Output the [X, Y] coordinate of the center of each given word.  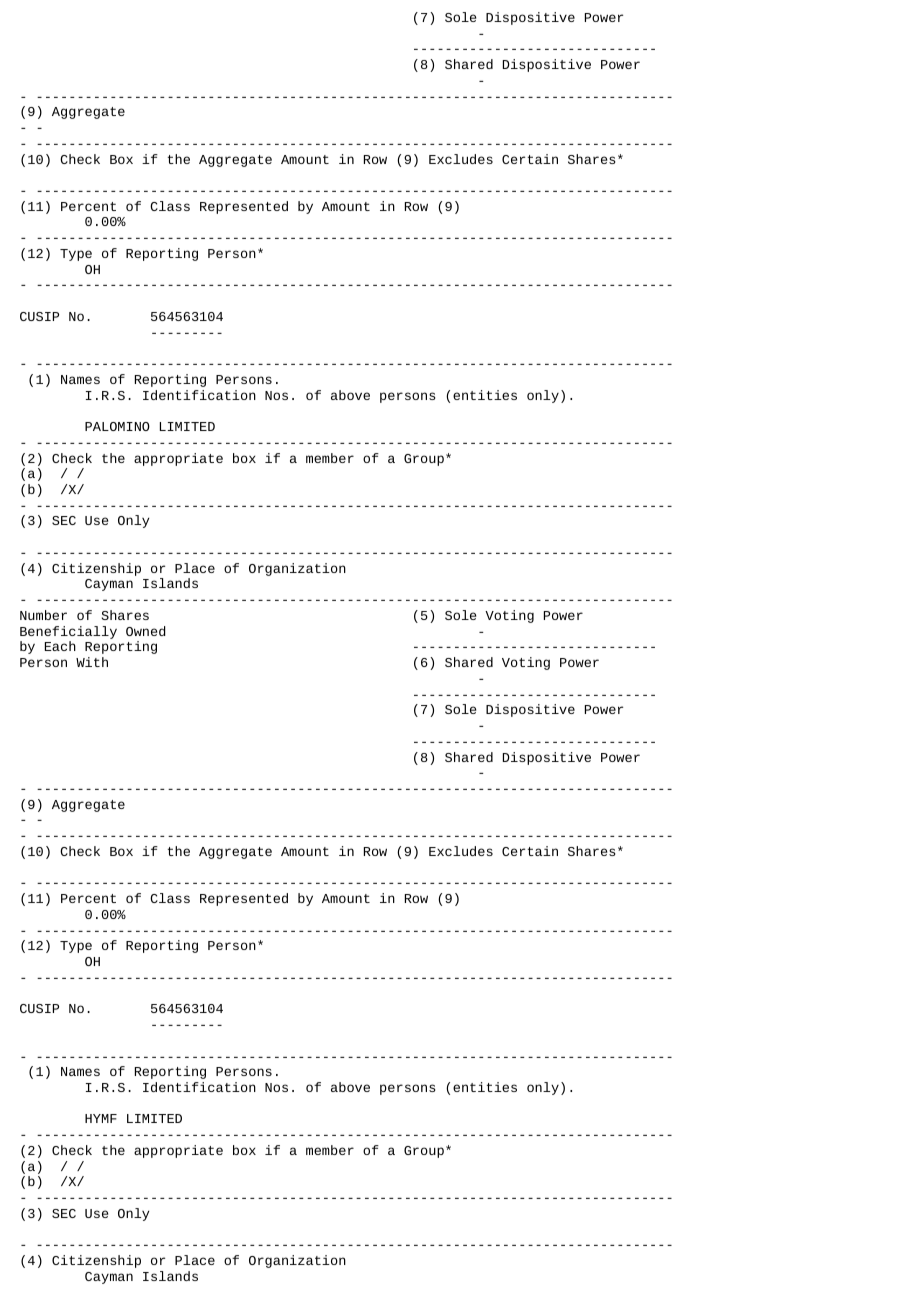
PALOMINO [117, 426]
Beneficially [68, 632]
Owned [146, 631]
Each [60, 646]
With [92, 662]
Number [43, 615]
